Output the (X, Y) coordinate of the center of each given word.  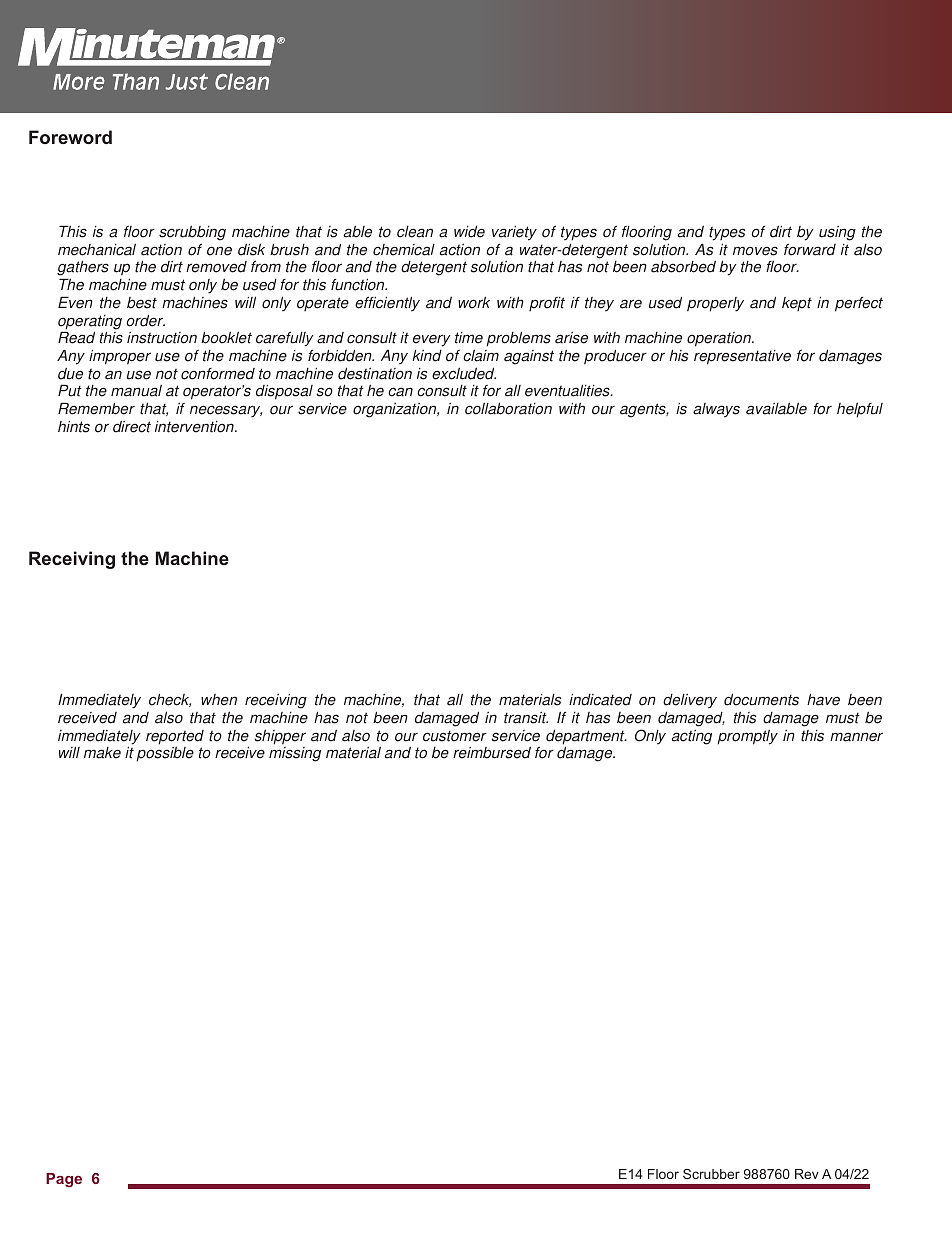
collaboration (508, 408)
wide (469, 231)
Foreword (70, 137)
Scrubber (711, 1174)
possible (165, 754)
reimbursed (492, 752)
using (837, 233)
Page (64, 1180)
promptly (747, 737)
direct (132, 426)
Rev (807, 1174)
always (716, 410)
